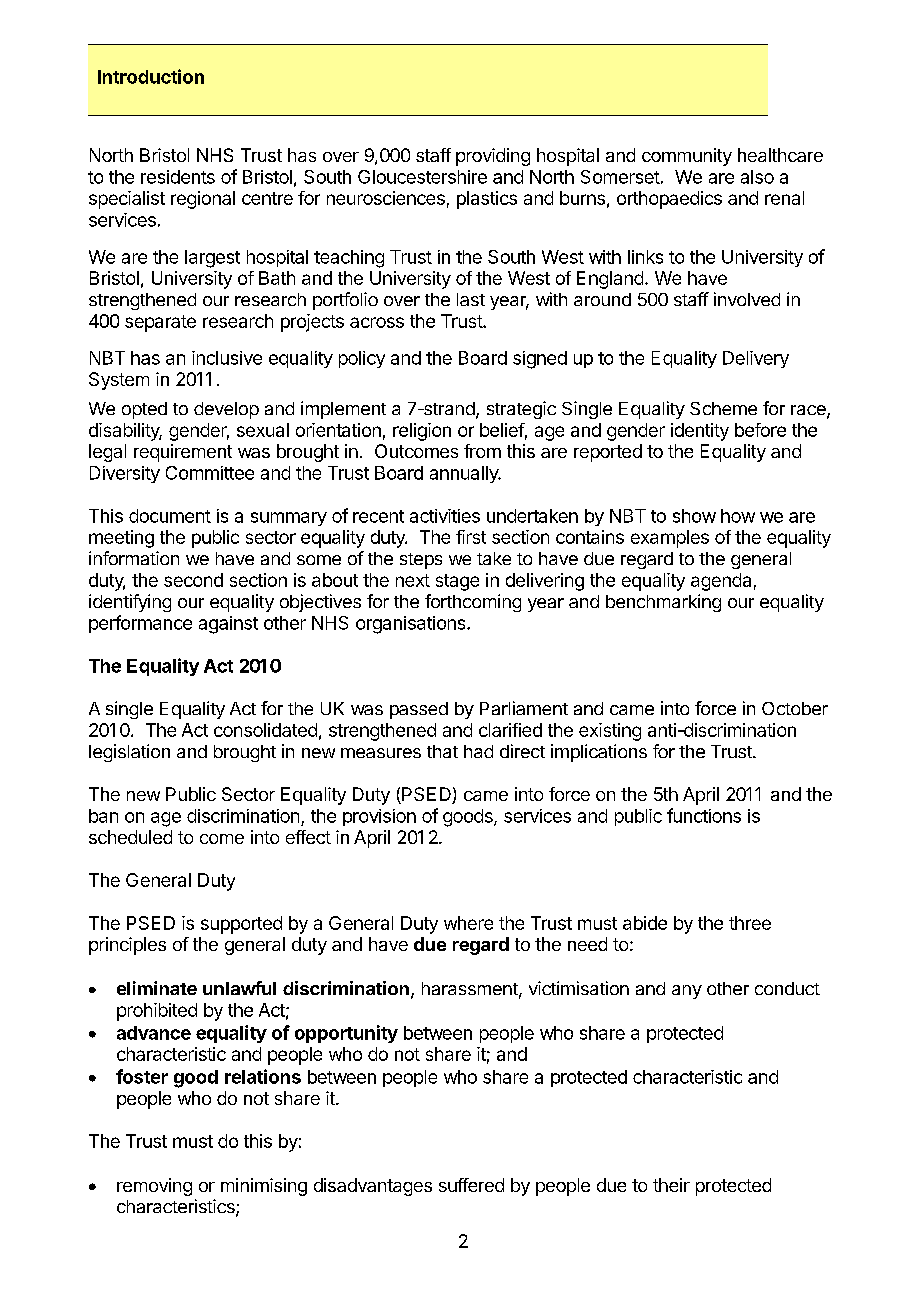  Describe the element at coordinates (493, 157) in the image. I see `providing` at that location.
